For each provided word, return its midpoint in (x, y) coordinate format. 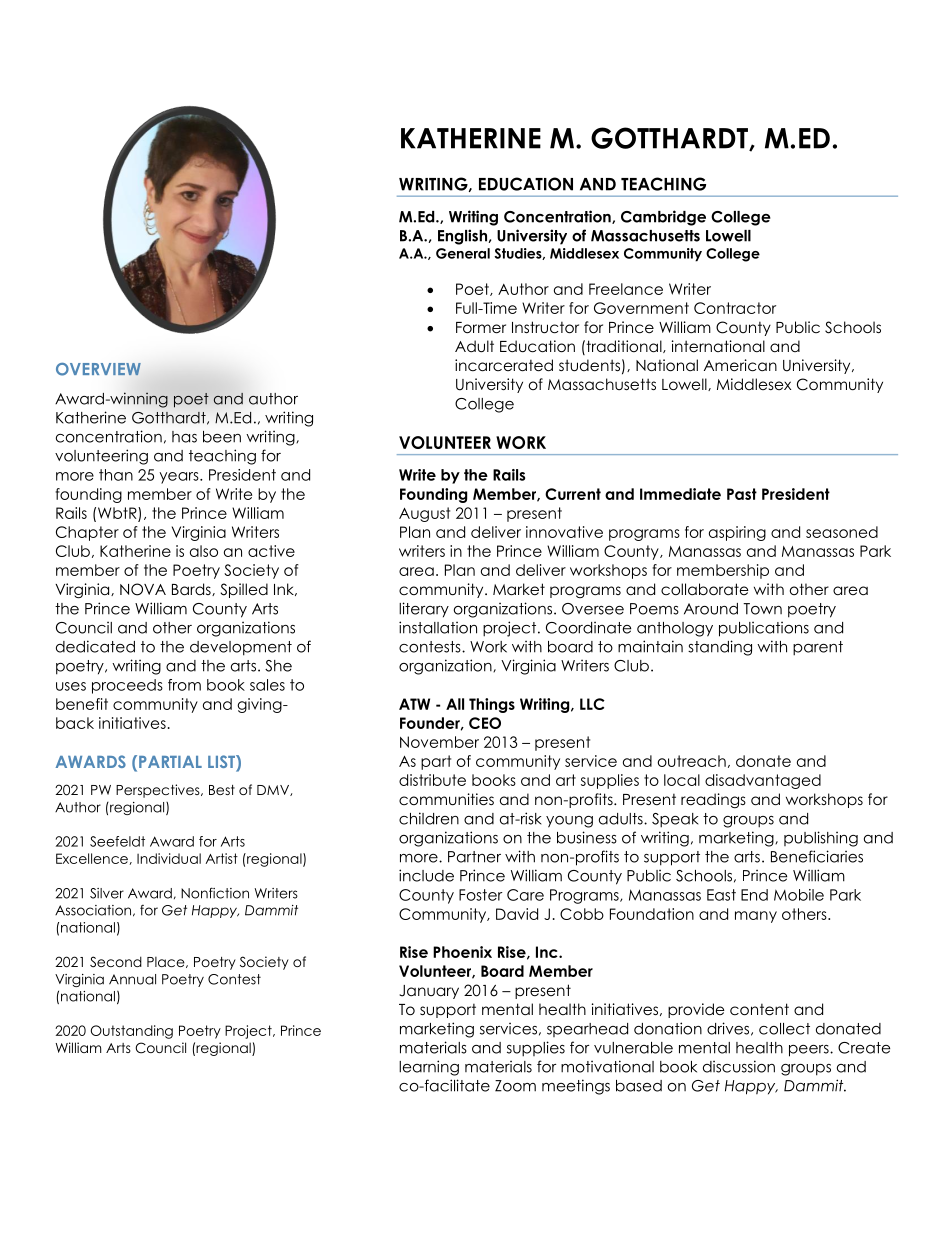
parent (818, 648)
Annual (132, 979)
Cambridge (663, 218)
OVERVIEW (98, 369)
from (184, 685)
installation (438, 627)
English (463, 237)
